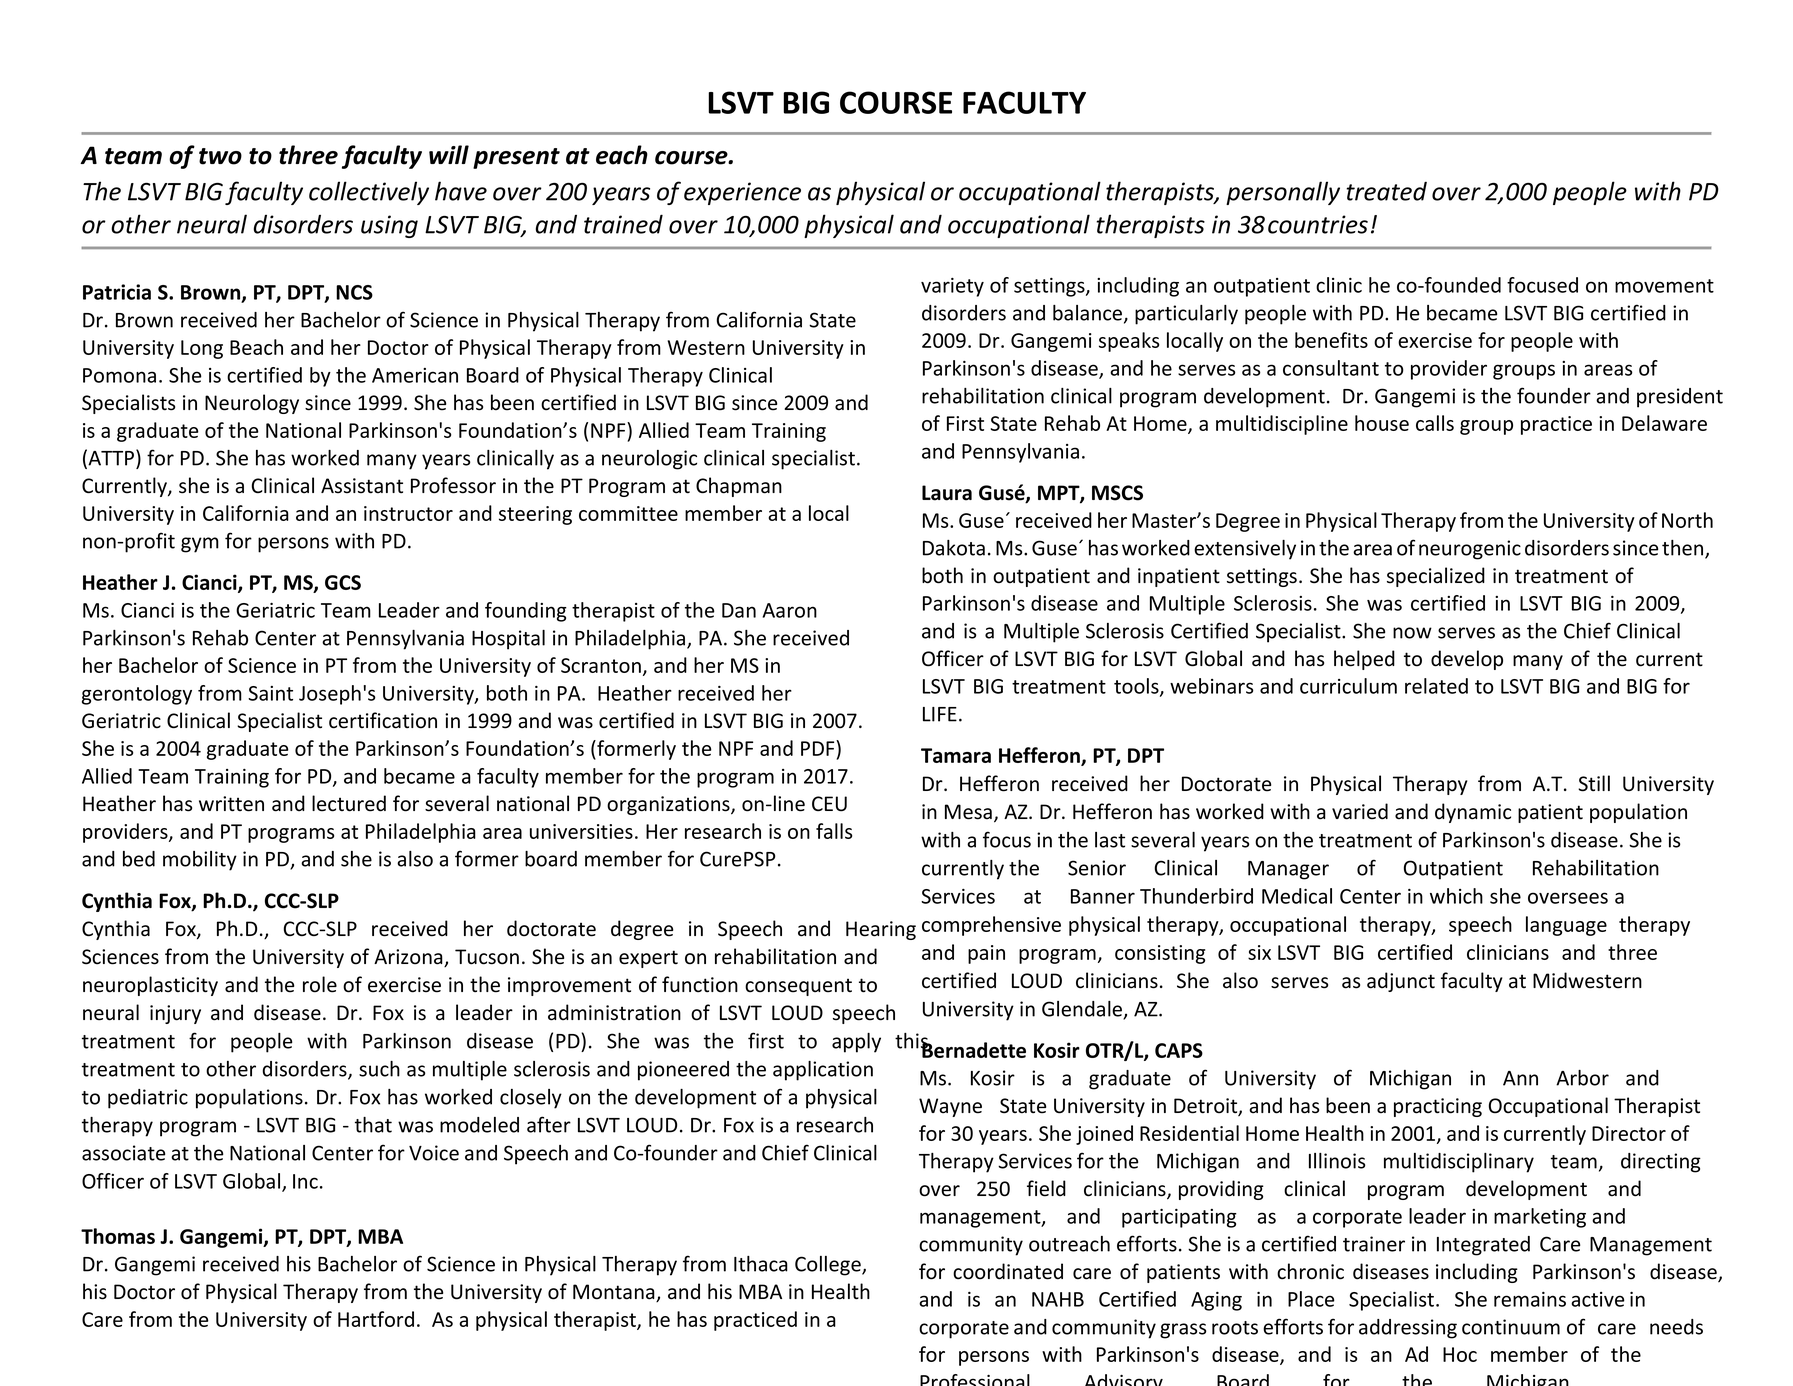 The image size is (1793, 1386). I want to click on certification, so click(383, 720).
